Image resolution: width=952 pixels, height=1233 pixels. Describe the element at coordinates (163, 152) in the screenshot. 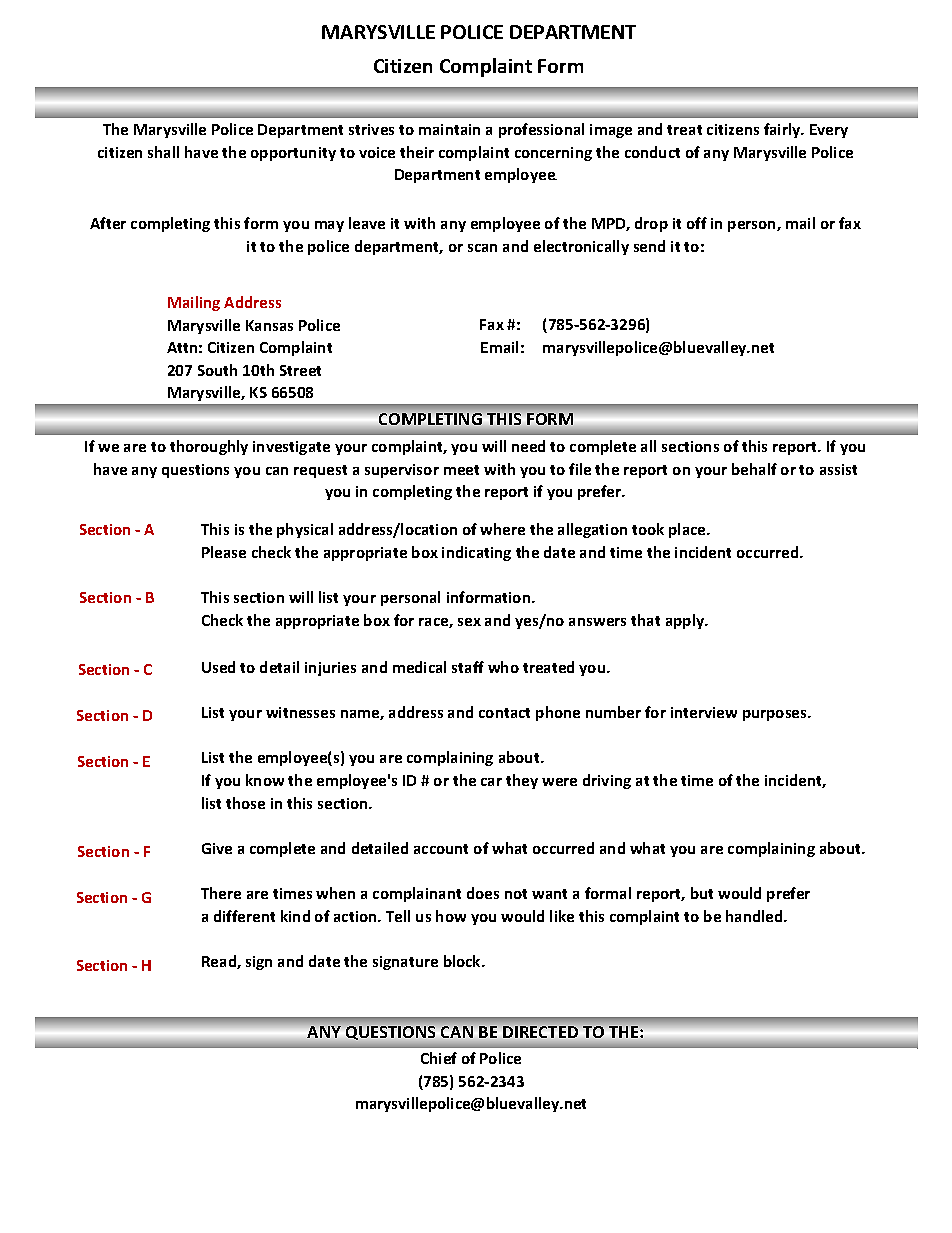

I see `shall` at that location.
